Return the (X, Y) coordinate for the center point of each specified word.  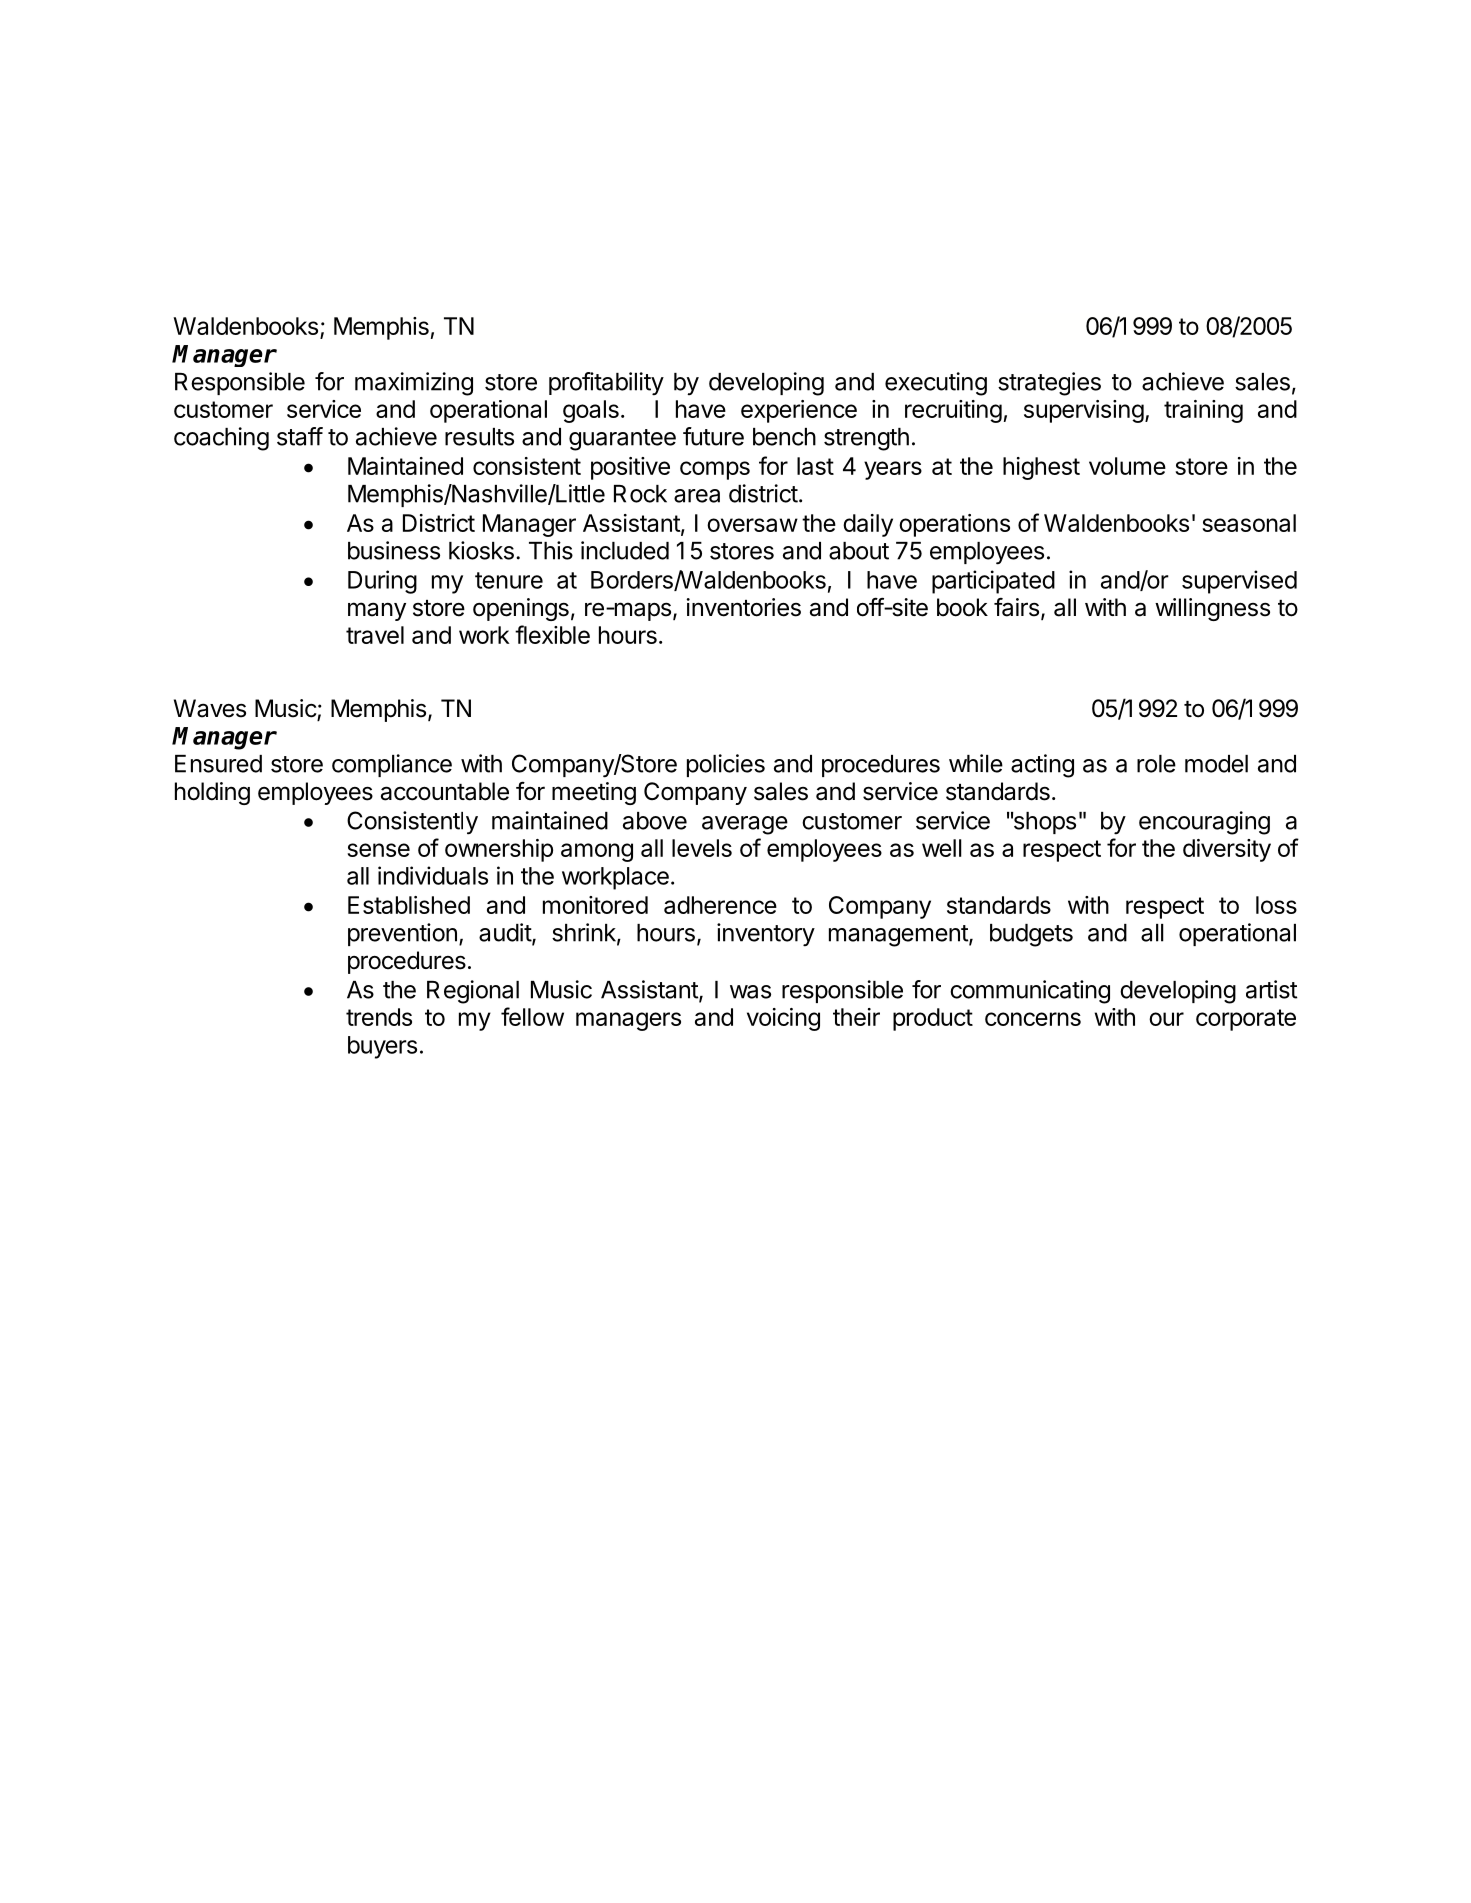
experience (799, 411)
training (1203, 411)
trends (379, 1017)
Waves (210, 708)
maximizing (414, 384)
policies (726, 765)
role (1156, 764)
